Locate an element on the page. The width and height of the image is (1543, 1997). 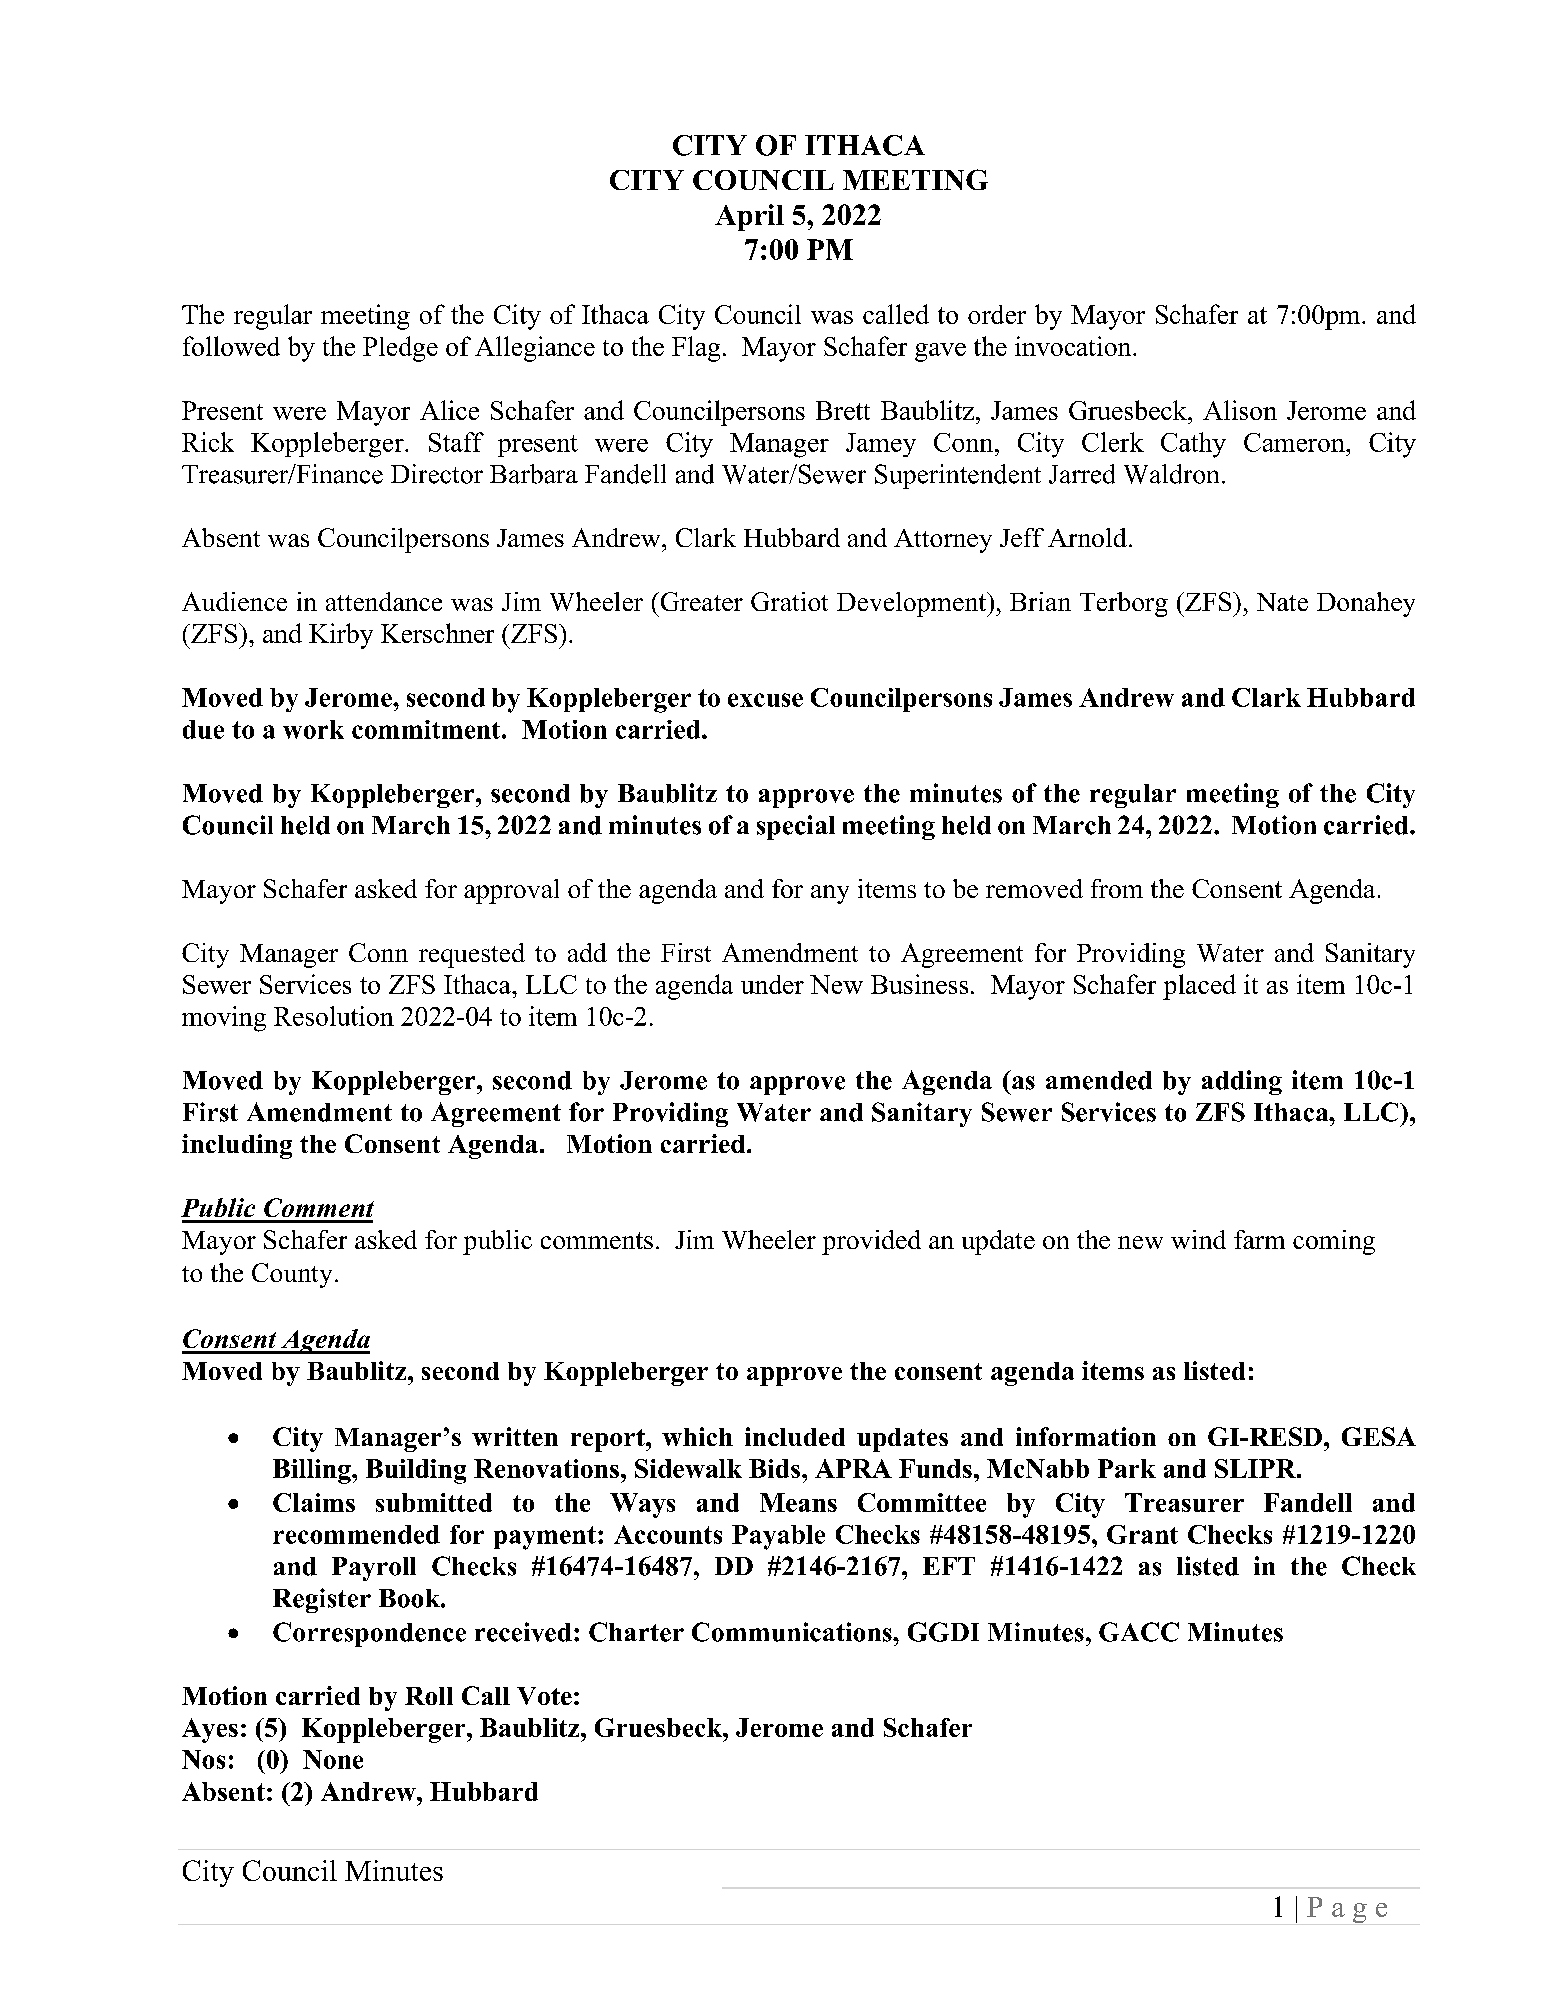
Resolution is located at coordinates (334, 1016).
